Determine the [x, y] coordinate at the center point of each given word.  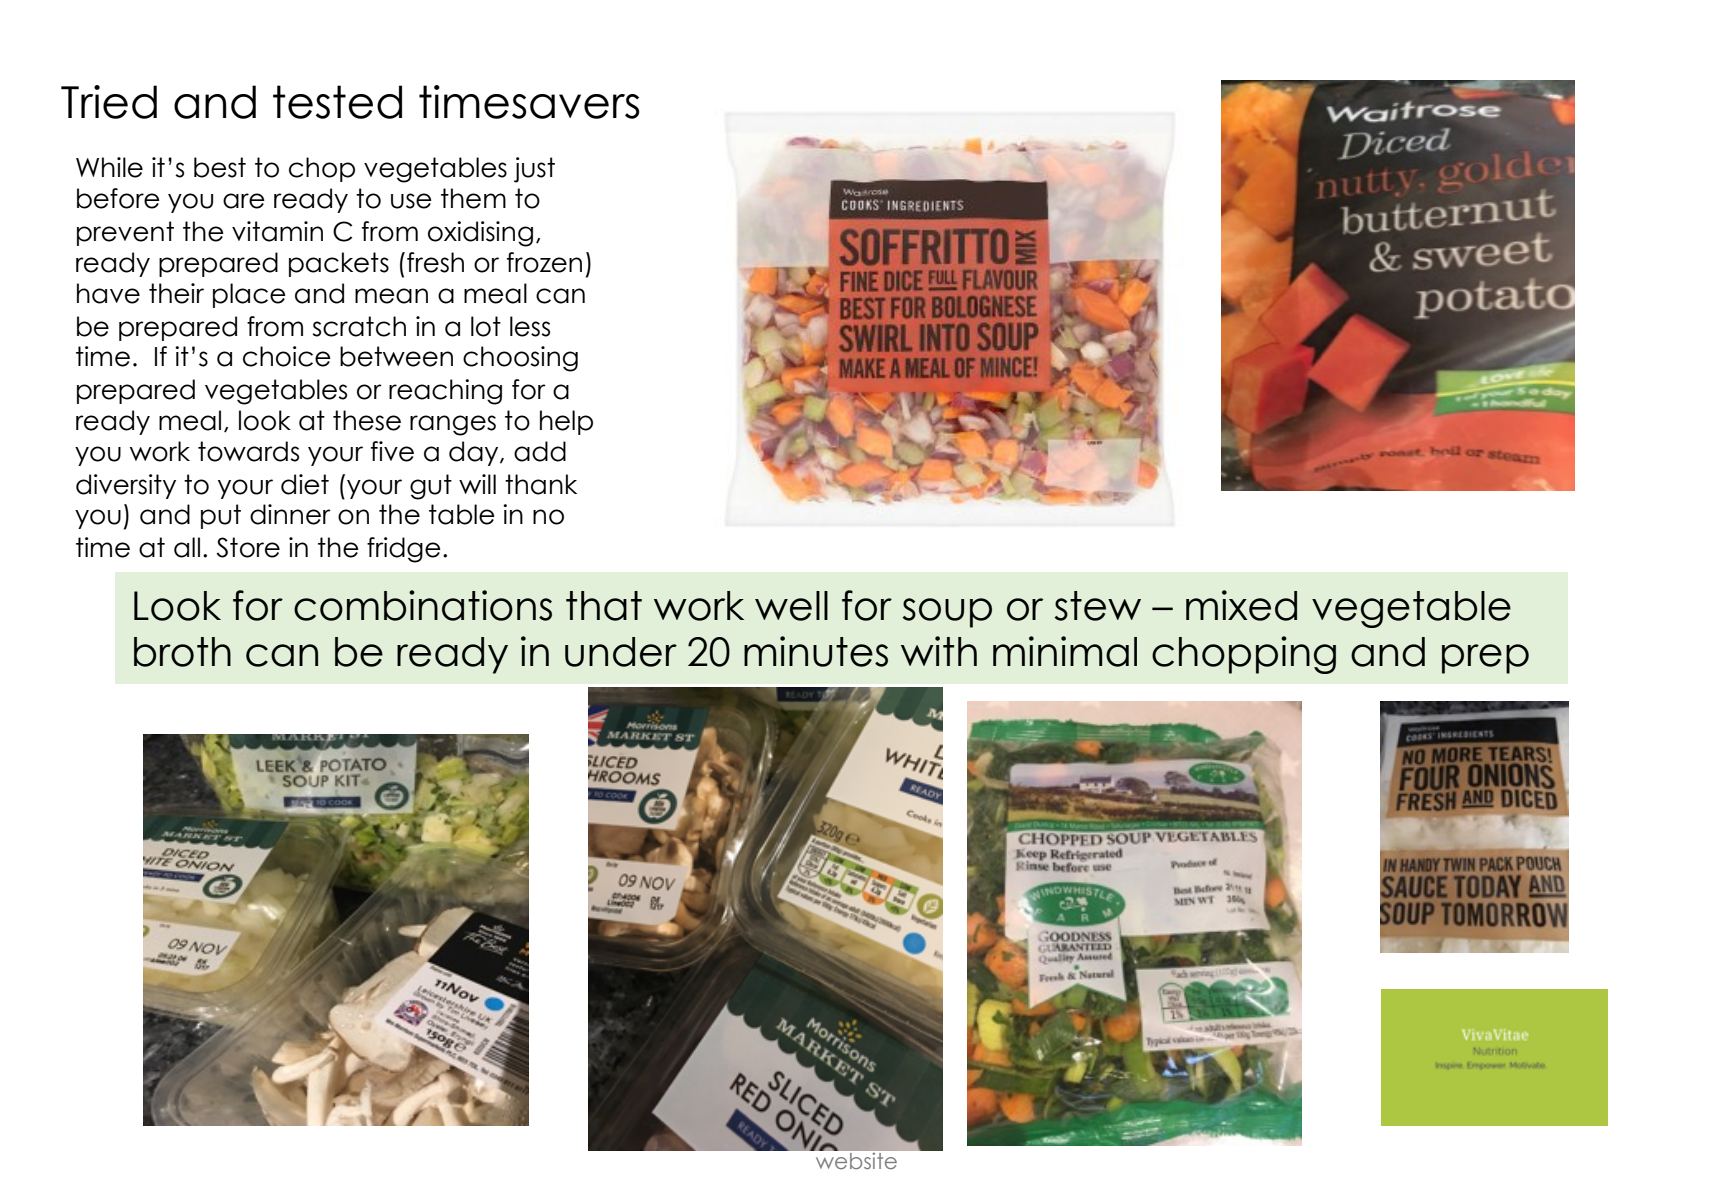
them [473, 198]
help [566, 422]
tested [337, 102]
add [540, 451]
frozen [544, 262]
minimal [1065, 651]
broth [182, 652]
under [621, 652]
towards [248, 451]
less [530, 326]
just [534, 170]
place [249, 295]
